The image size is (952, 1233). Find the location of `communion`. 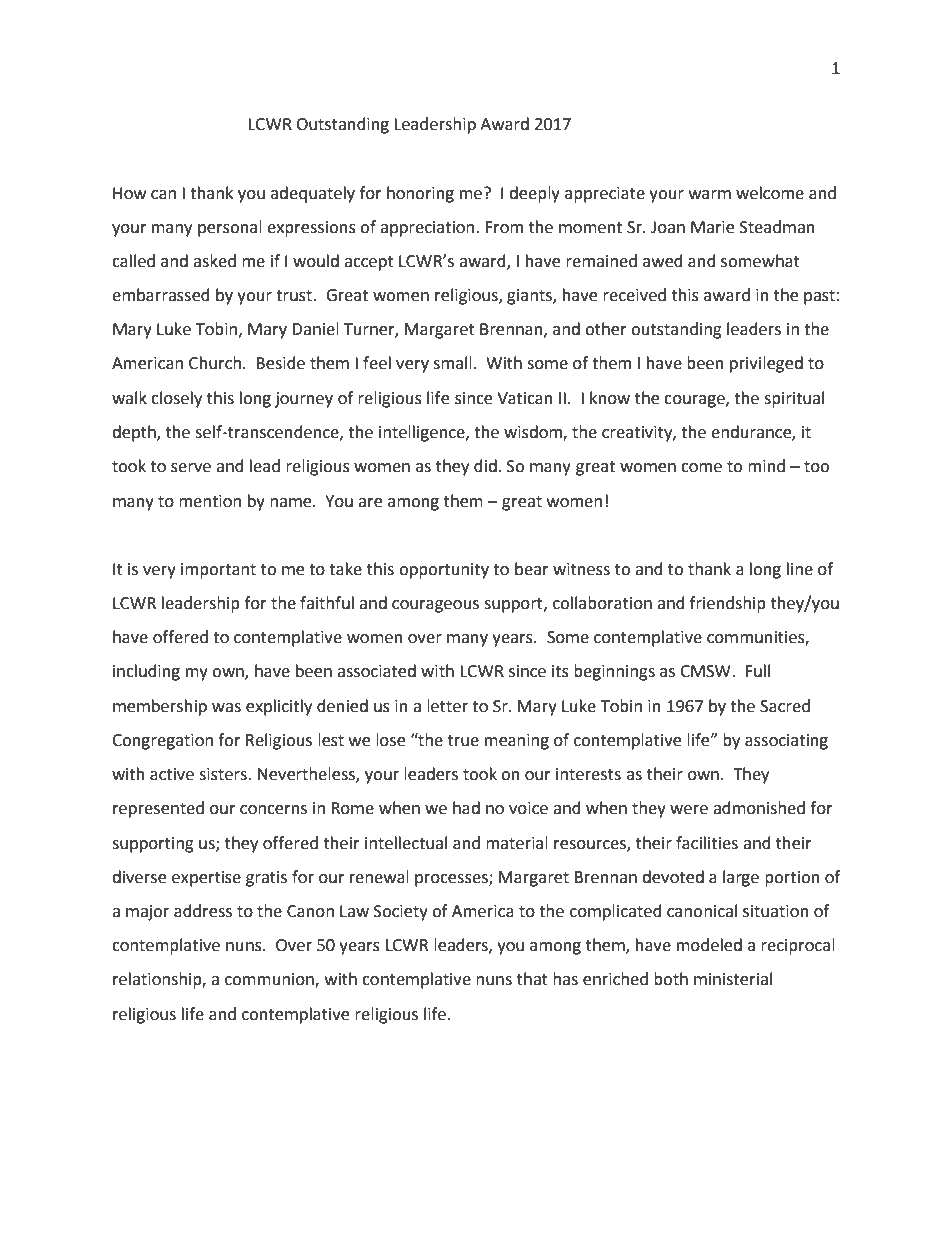

communion is located at coordinates (270, 980).
